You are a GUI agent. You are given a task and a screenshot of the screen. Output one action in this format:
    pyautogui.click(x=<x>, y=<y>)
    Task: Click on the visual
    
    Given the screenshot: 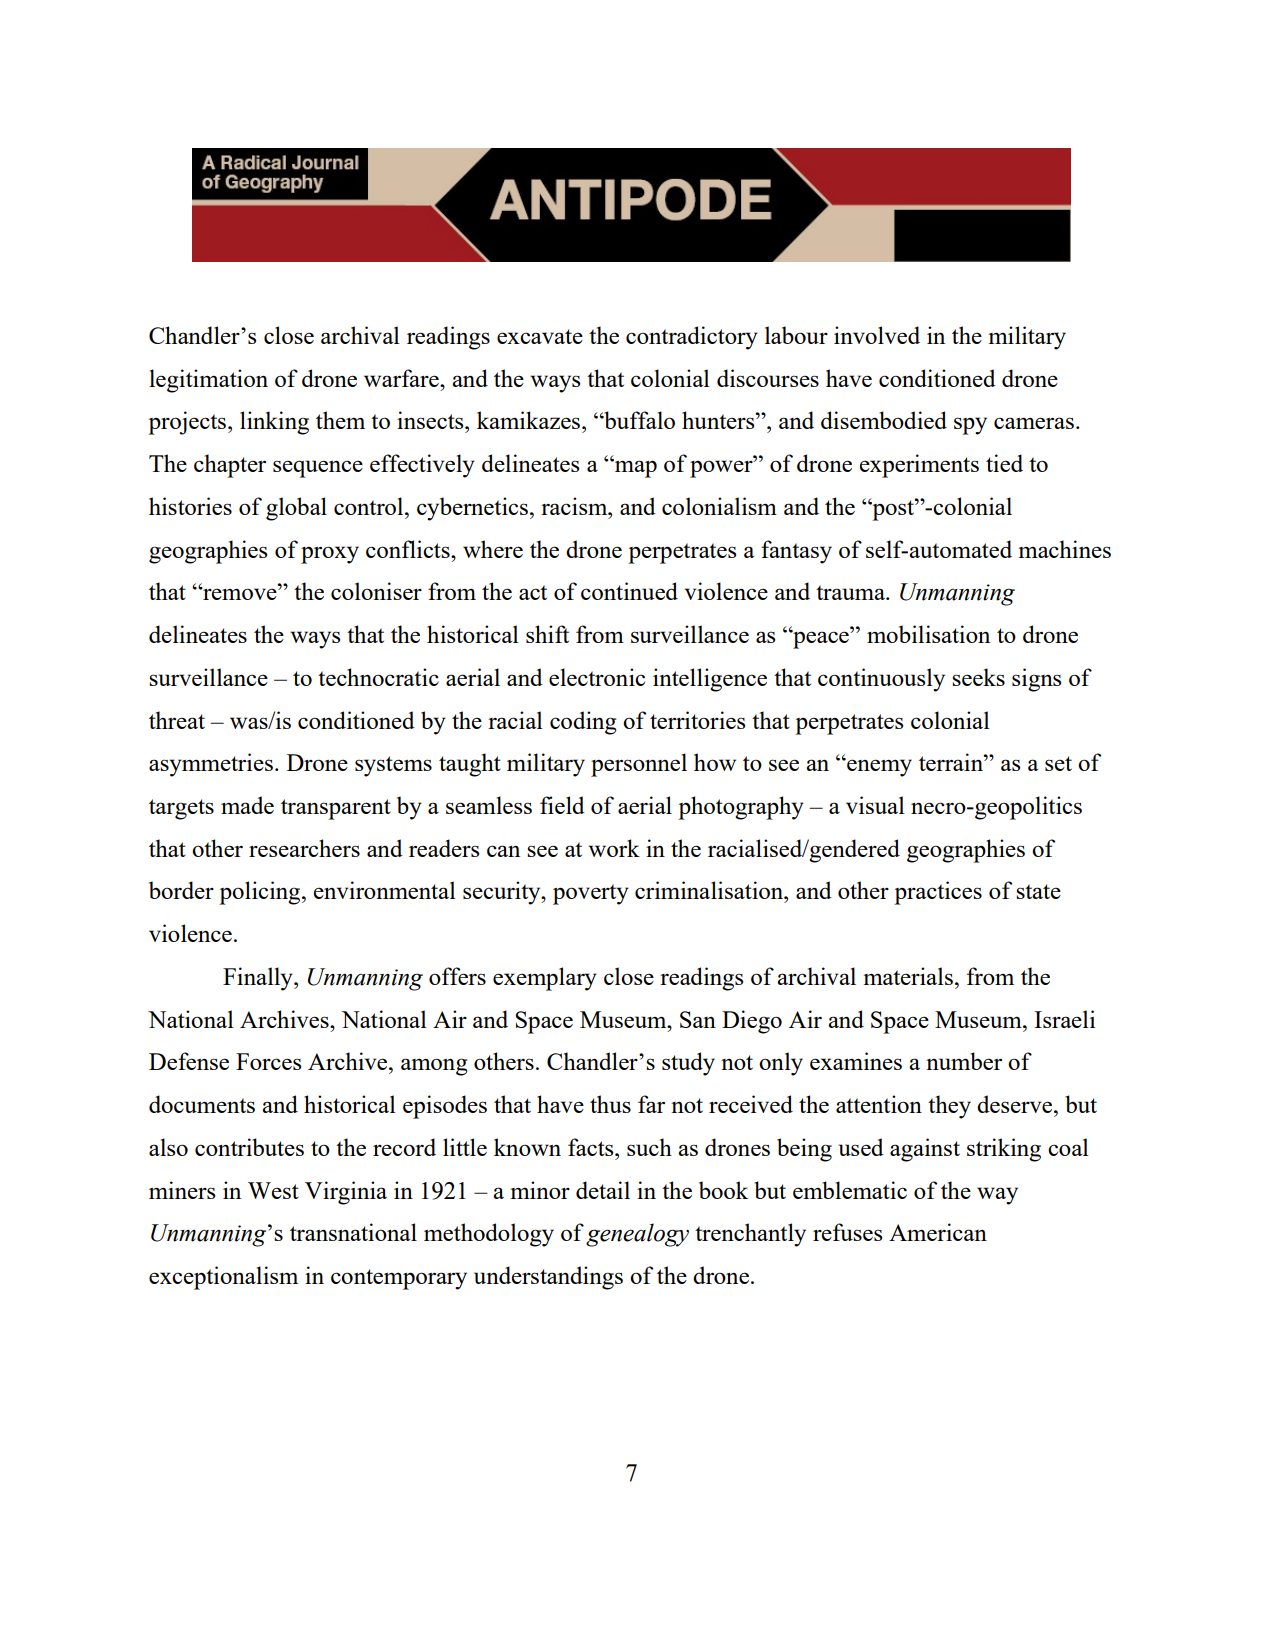 What is the action you would take?
    pyautogui.click(x=875, y=805)
